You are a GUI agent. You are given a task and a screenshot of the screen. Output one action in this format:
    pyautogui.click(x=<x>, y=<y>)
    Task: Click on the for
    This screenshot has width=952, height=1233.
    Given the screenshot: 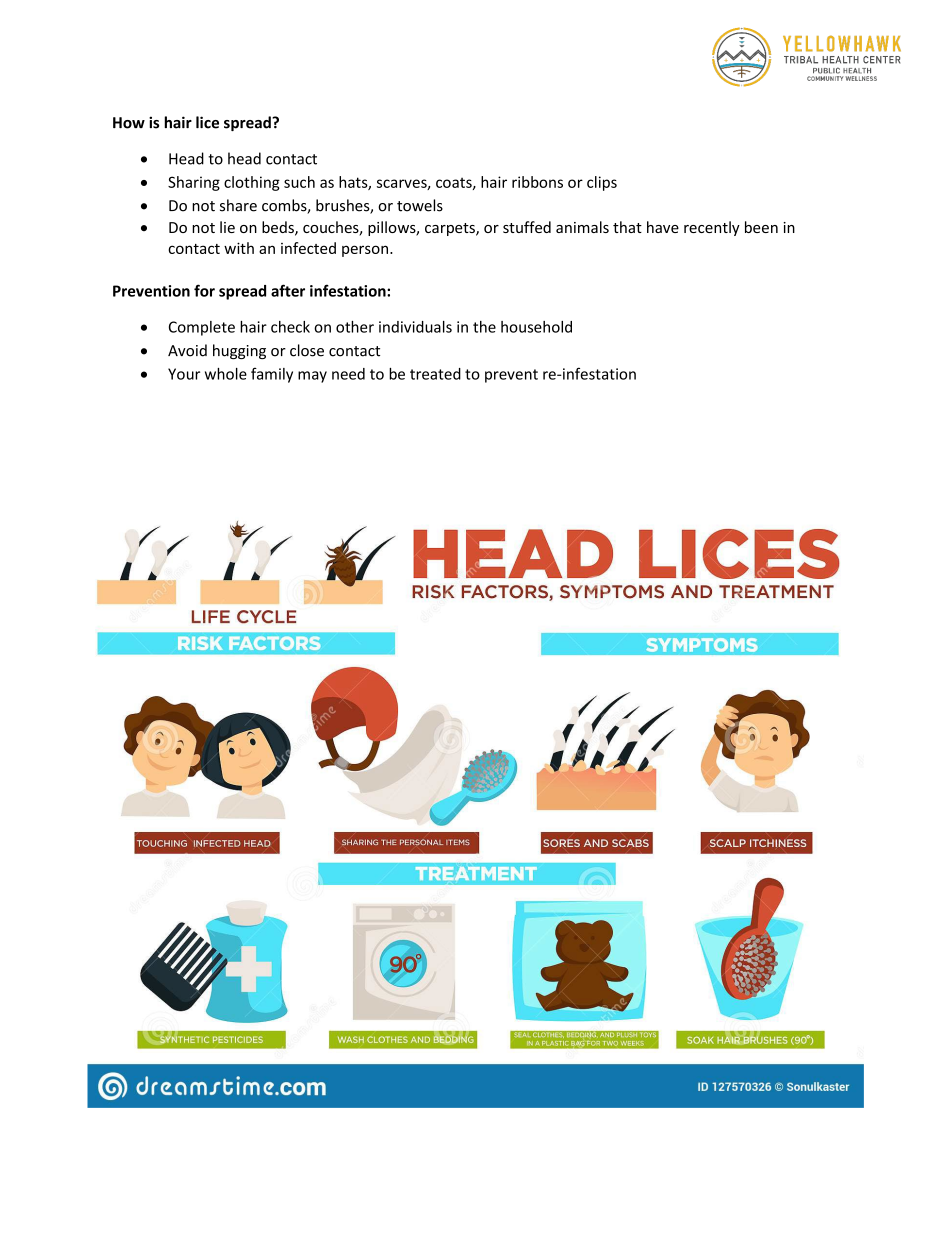 What is the action you would take?
    pyautogui.click(x=204, y=290)
